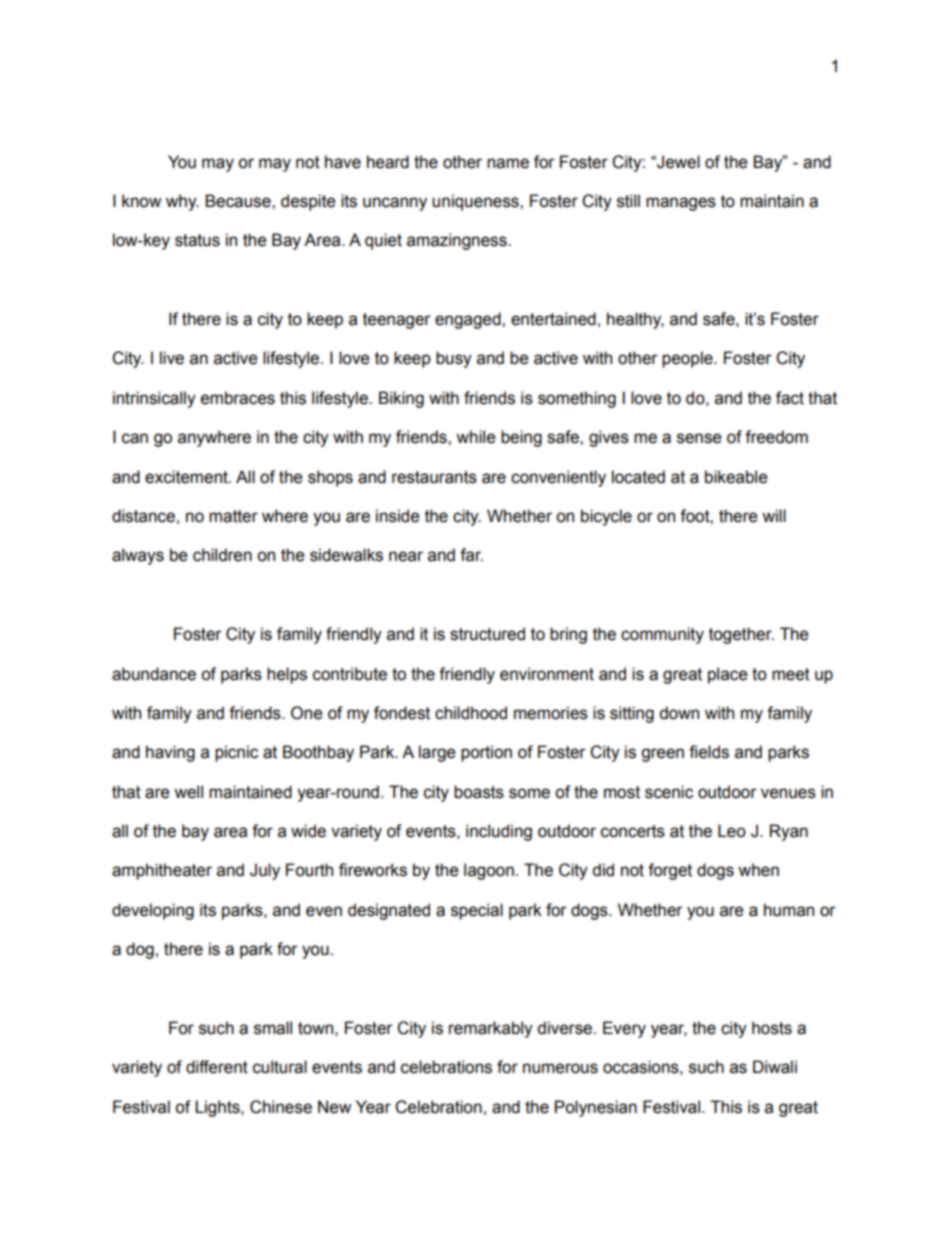 The height and width of the screenshot is (1233, 952). I want to click on sense, so click(699, 438).
